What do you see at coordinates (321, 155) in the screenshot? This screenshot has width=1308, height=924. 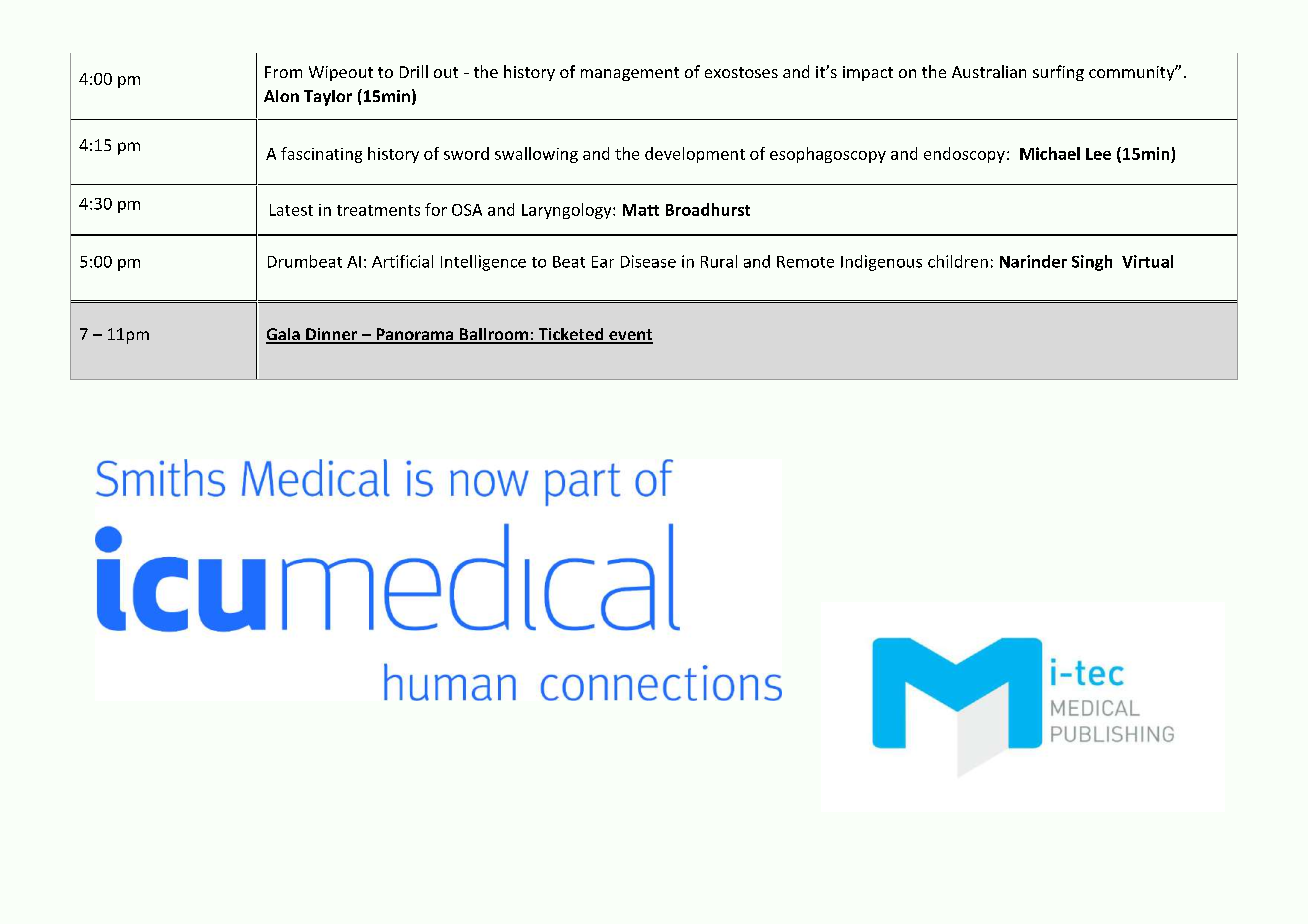 I see `fascinating` at bounding box center [321, 155].
